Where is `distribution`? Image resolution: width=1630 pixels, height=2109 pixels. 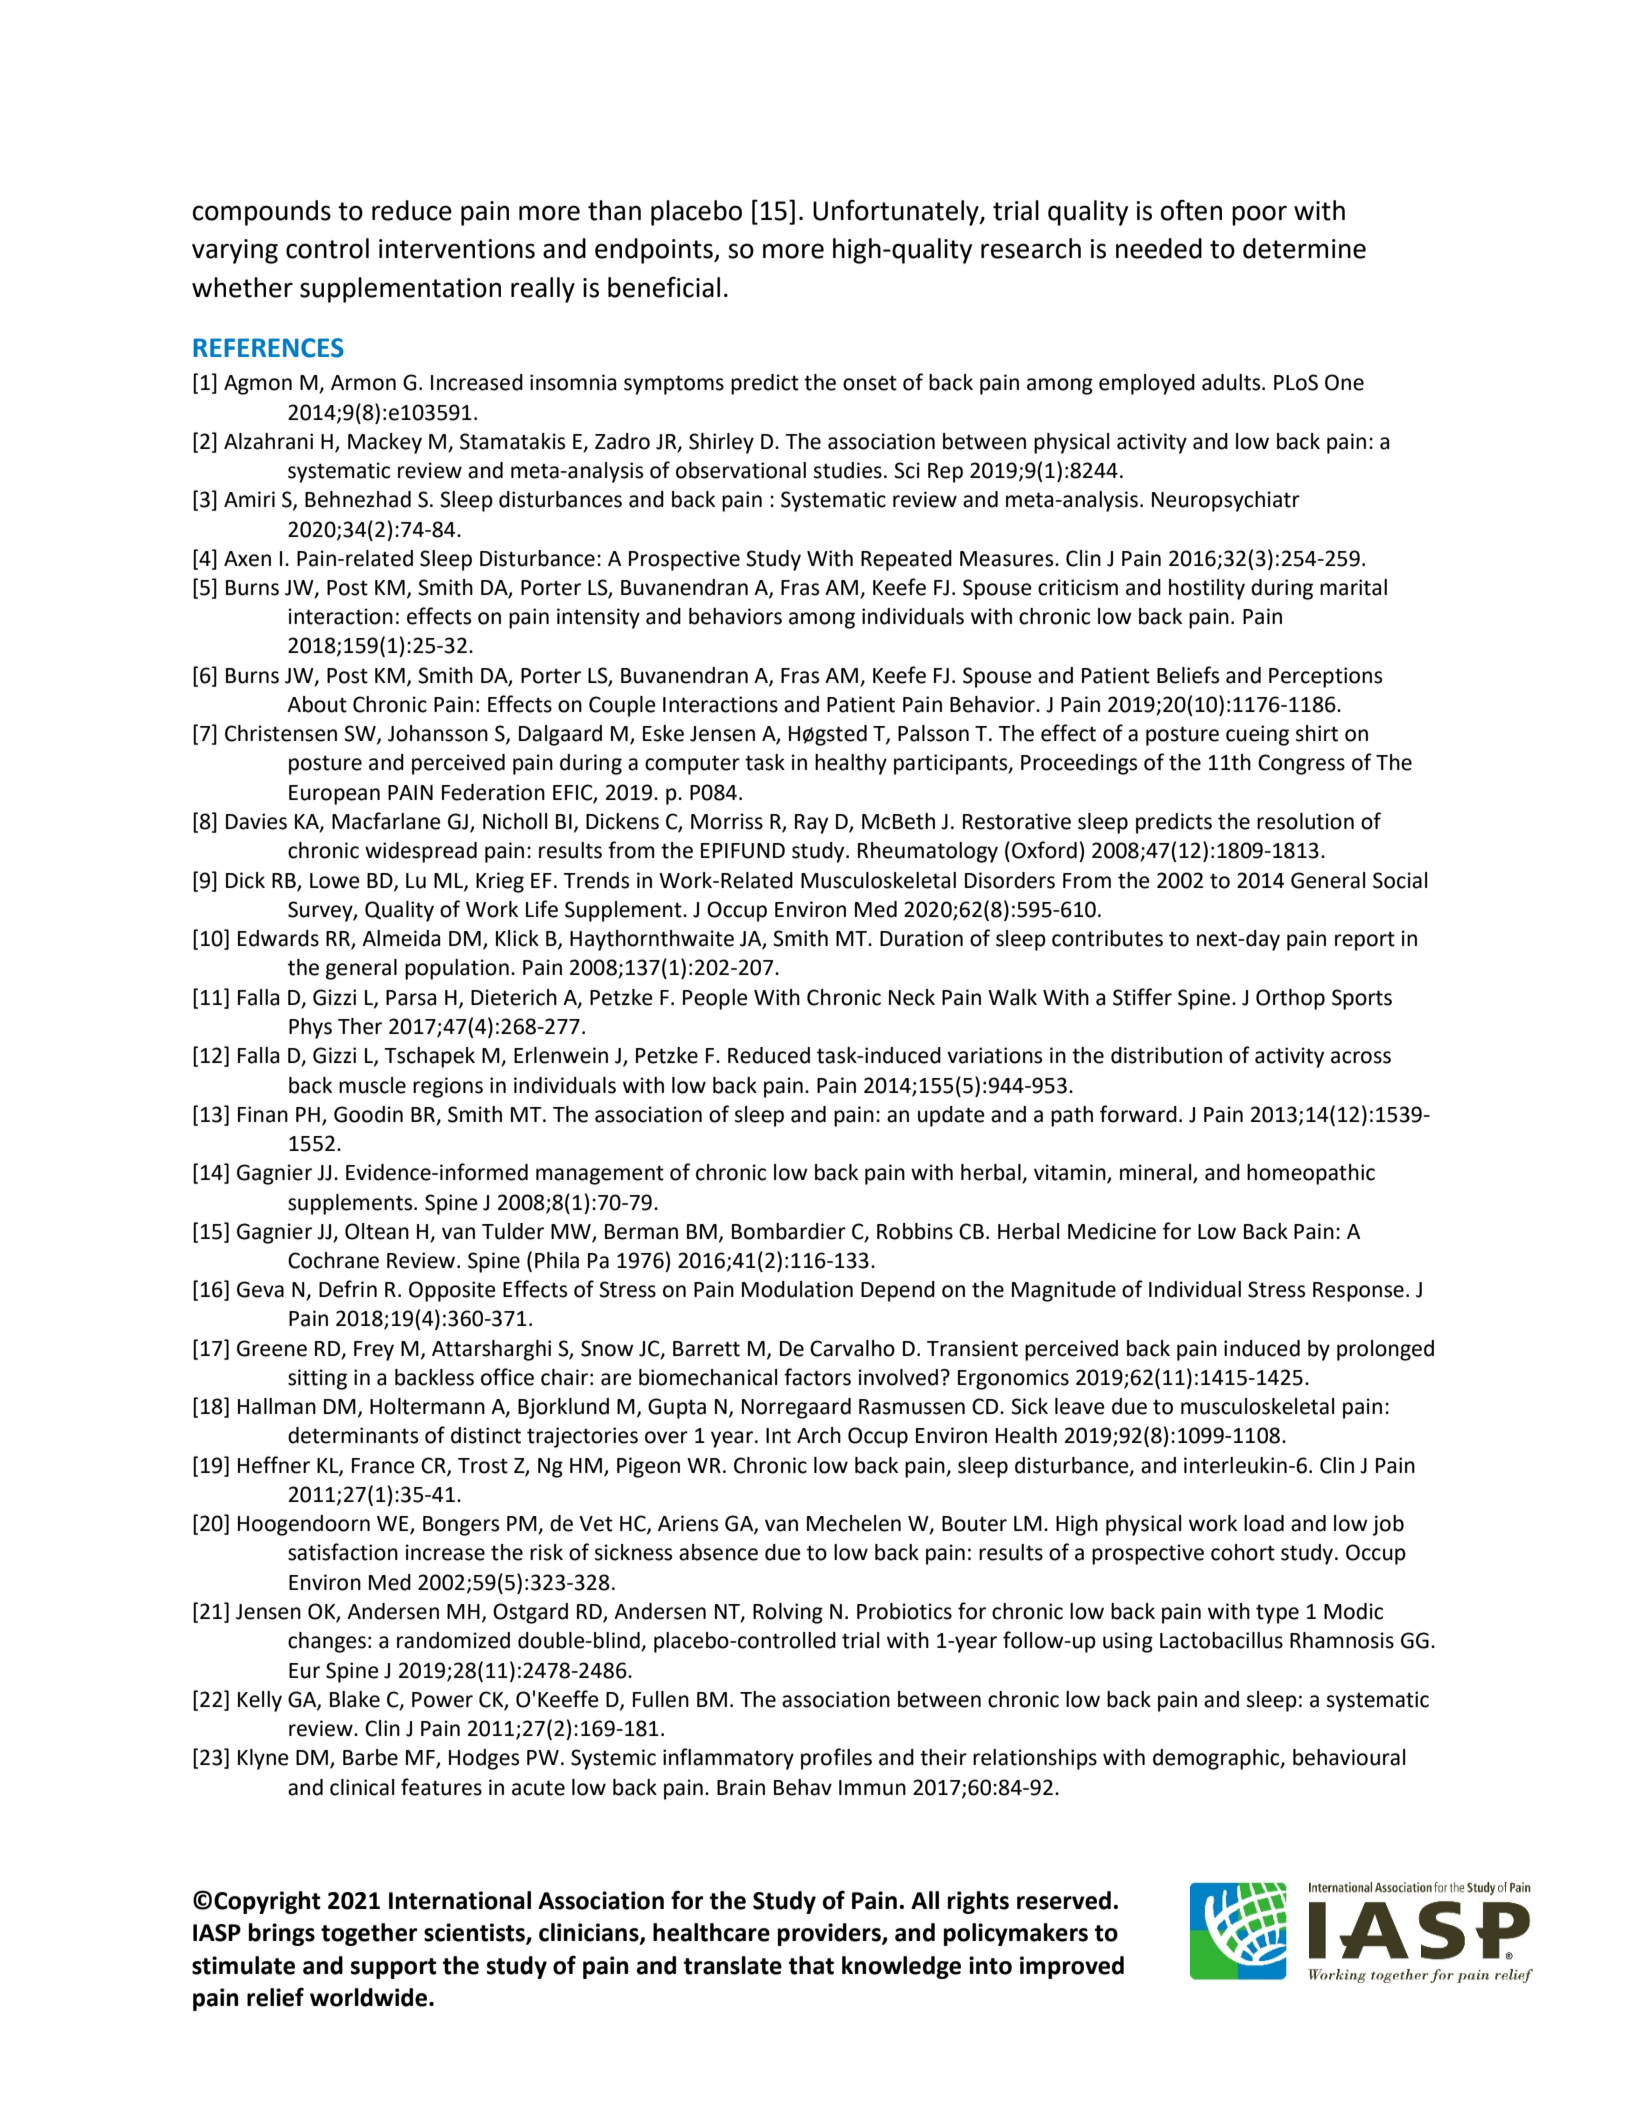 distribution is located at coordinates (1166, 1055).
